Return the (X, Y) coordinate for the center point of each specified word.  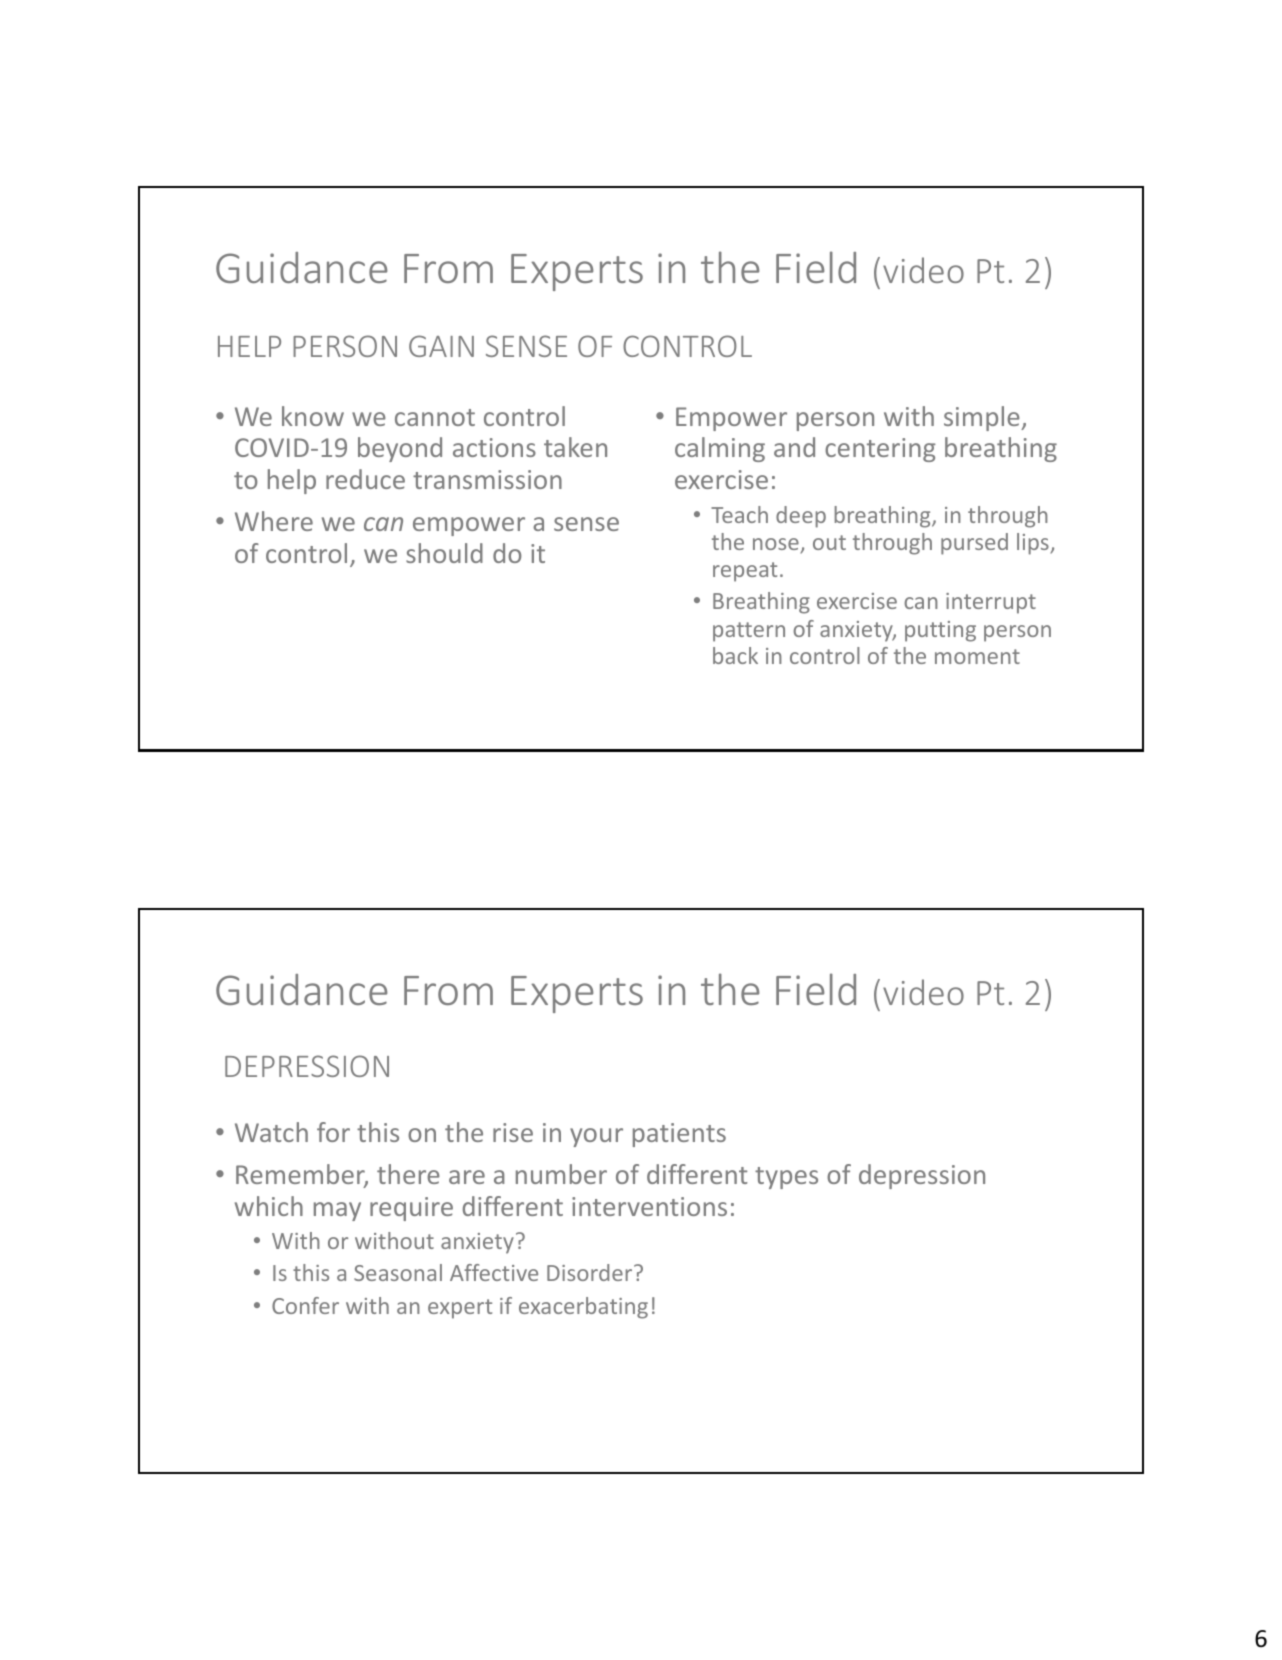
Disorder (591, 1272)
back (735, 655)
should (444, 553)
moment (977, 656)
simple (983, 418)
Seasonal (398, 1272)
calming (720, 449)
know (313, 416)
